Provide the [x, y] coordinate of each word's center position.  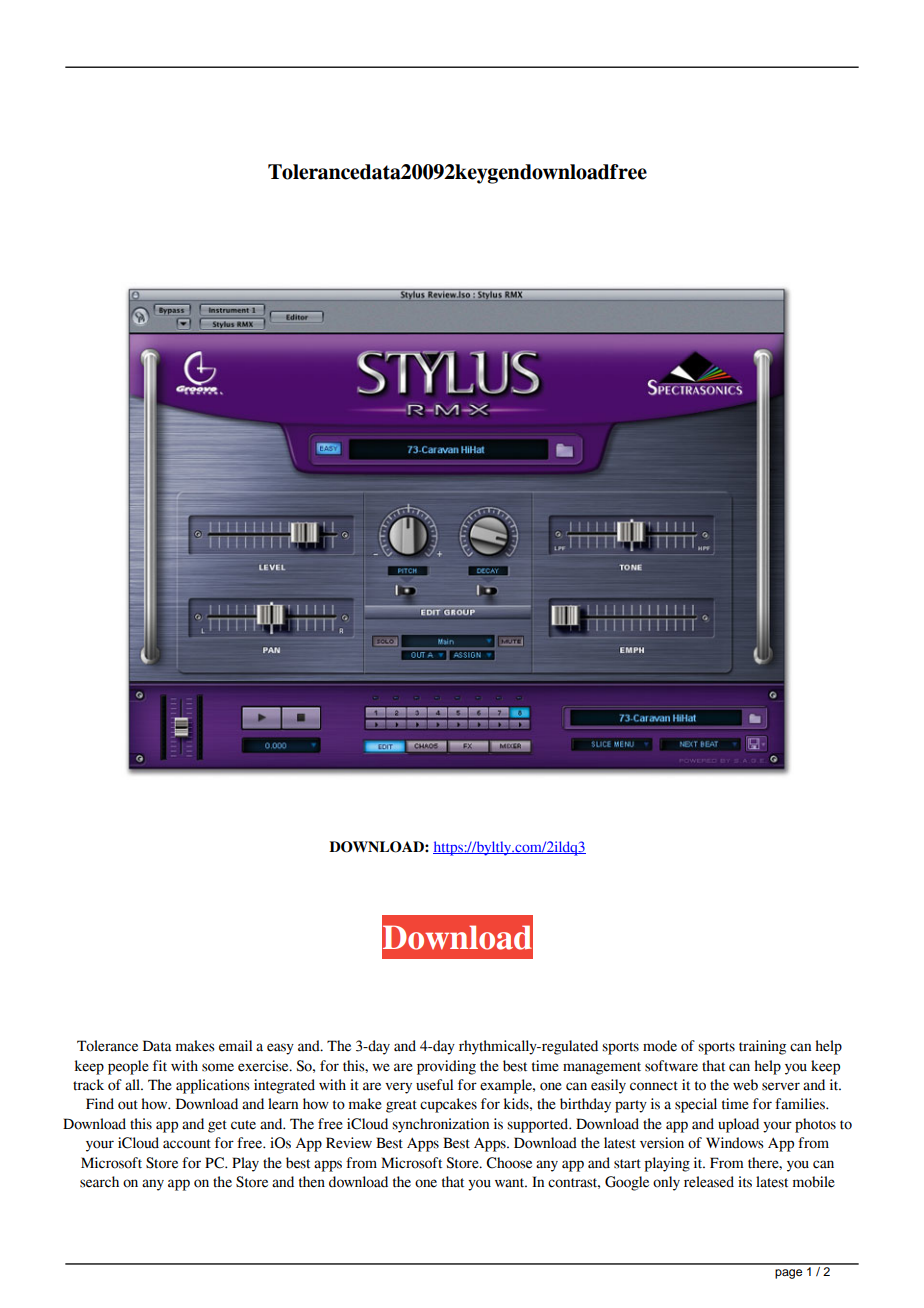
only [666, 1183]
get [217, 1126]
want [511, 1183]
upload [738, 1125]
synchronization [440, 1125]
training [762, 1047]
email [235, 1046]
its [745, 1182]
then [312, 1182]
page [788, 1274]
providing [446, 1067]
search [99, 1182]
